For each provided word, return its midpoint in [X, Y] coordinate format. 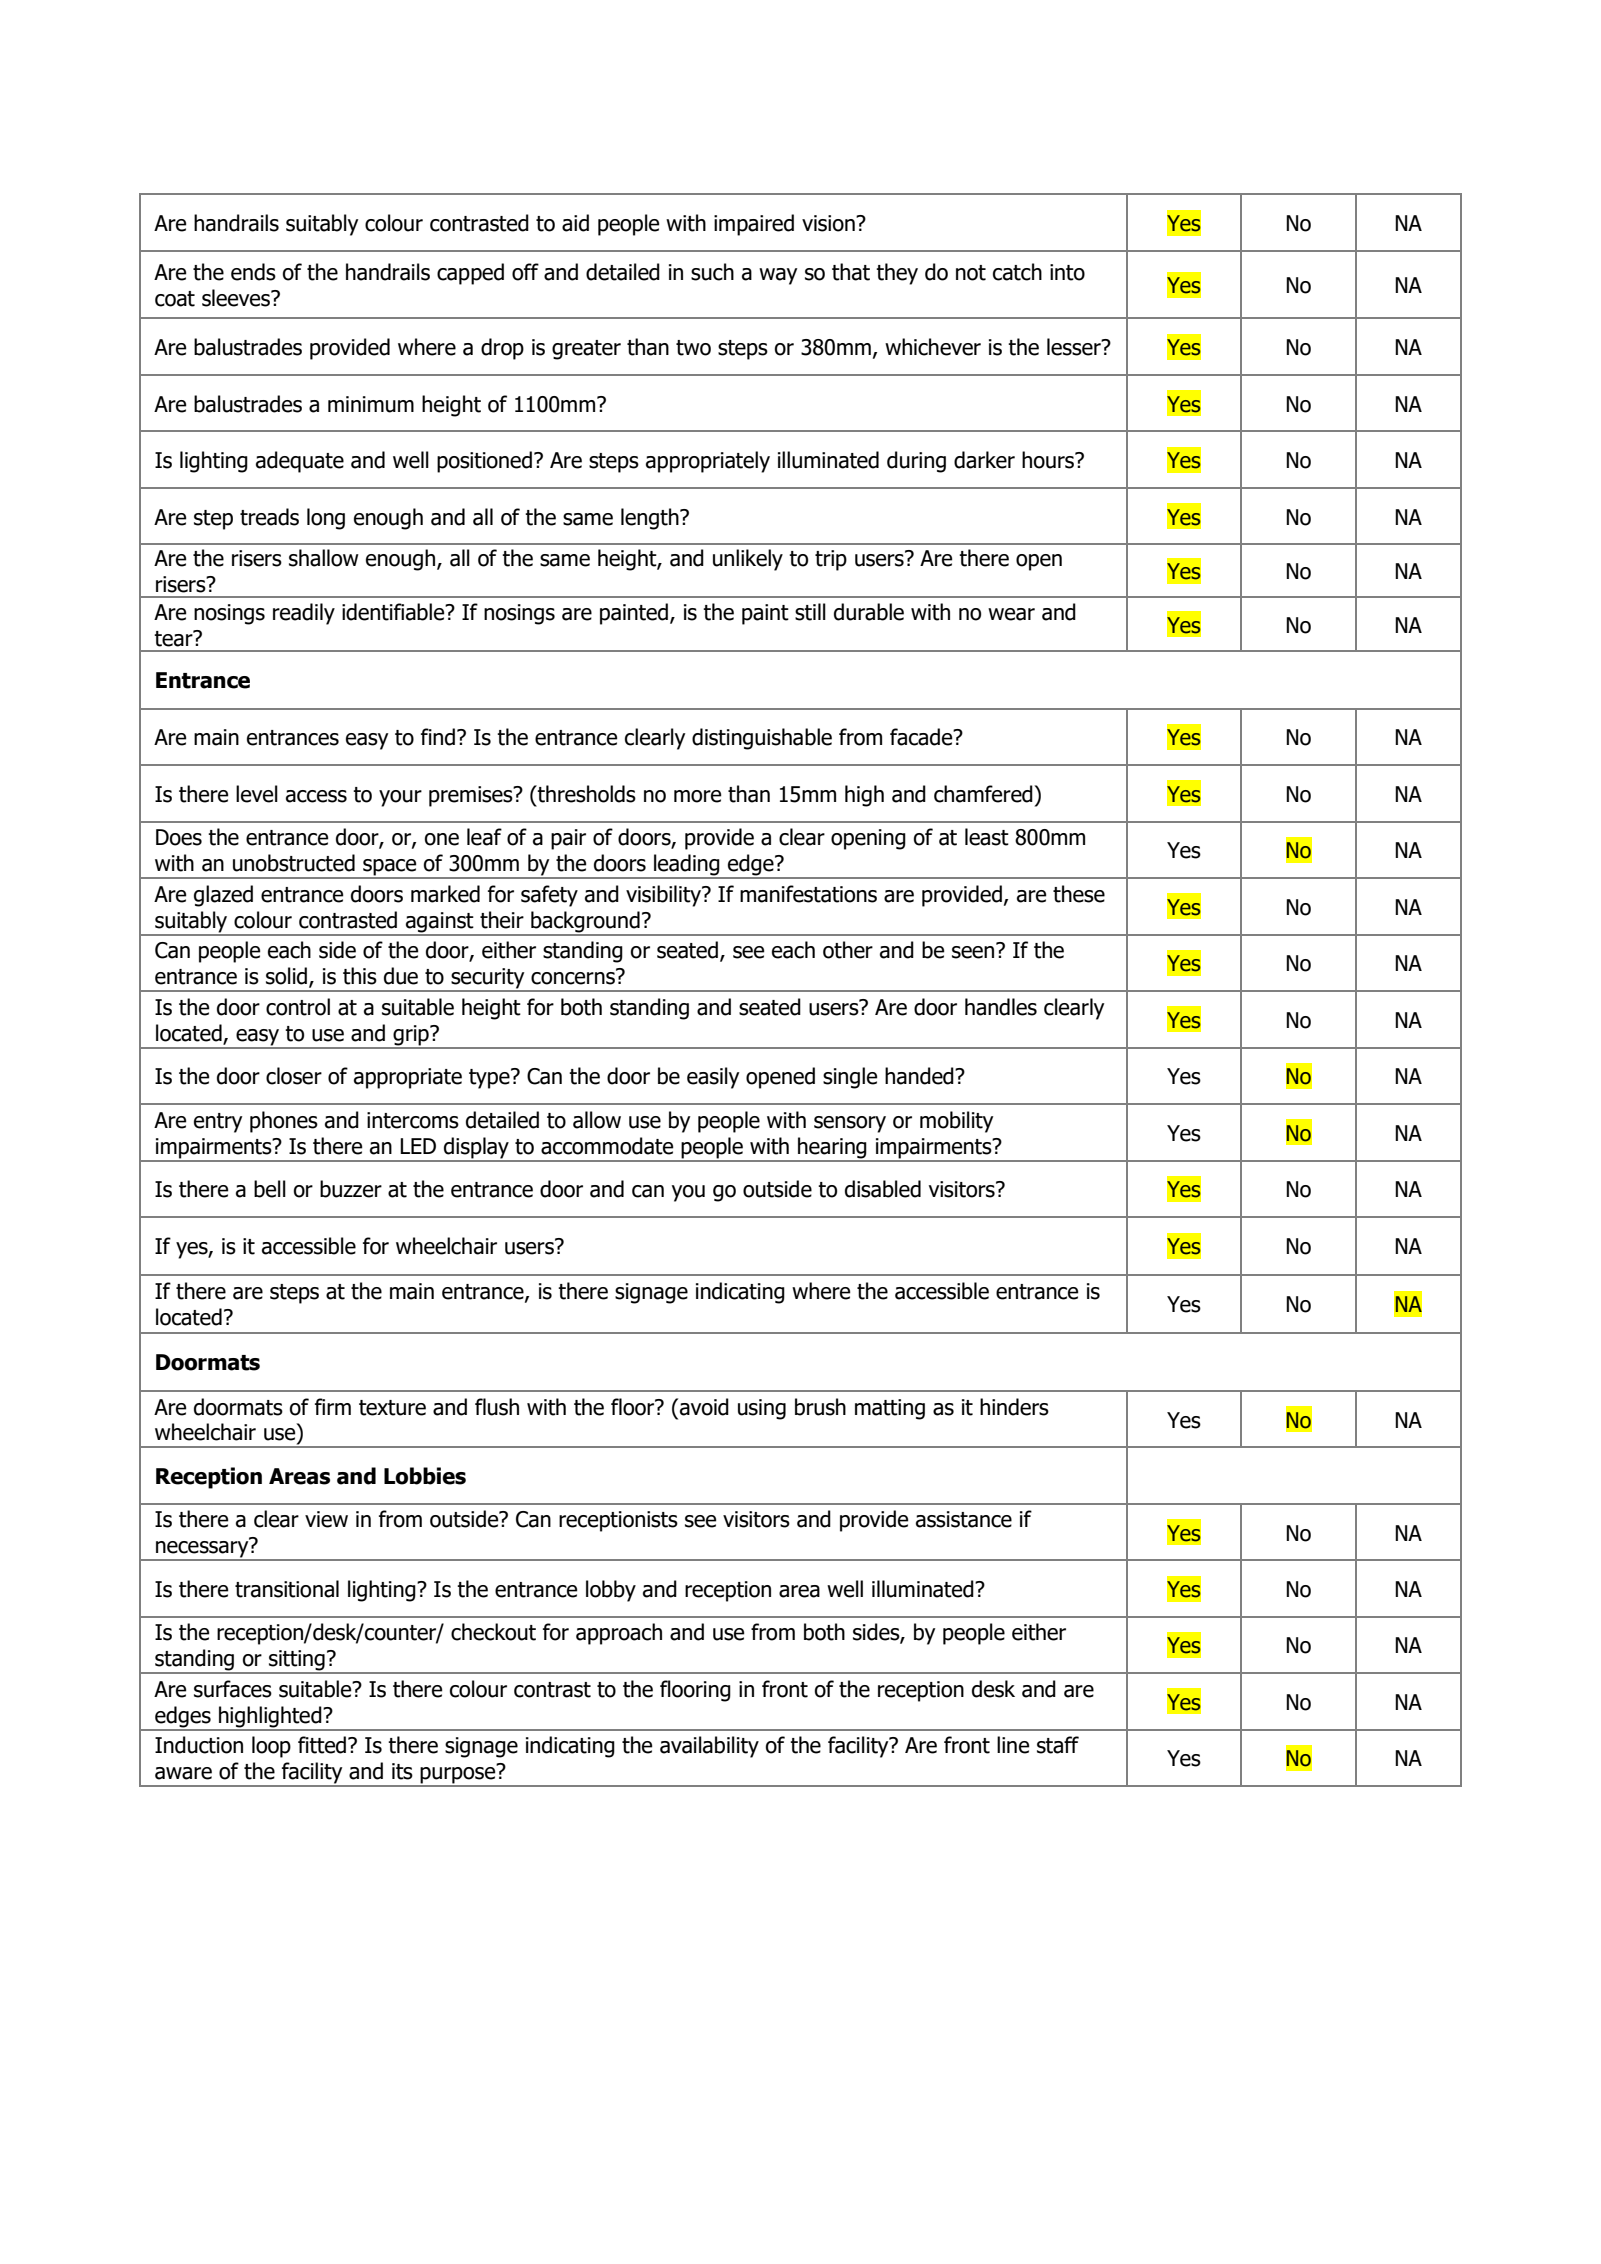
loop [271, 1747]
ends [253, 272]
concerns [574, 977]
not [971, 273]
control [298, 1007]
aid [575, 223]
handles [1001, 1007]
